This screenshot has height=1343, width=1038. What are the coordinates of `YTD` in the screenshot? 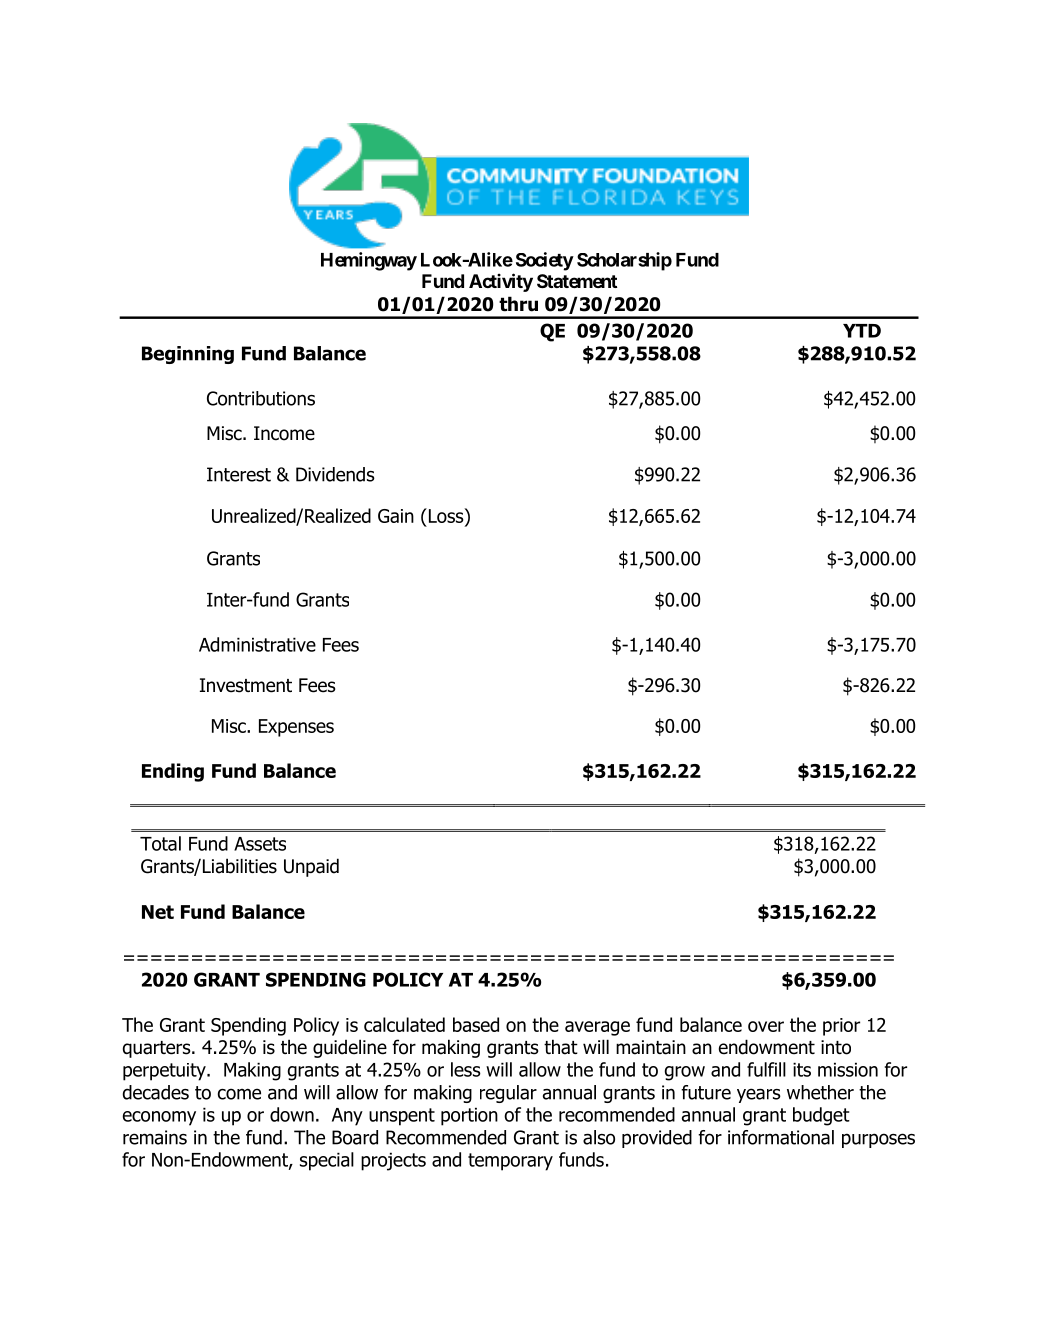 It's located at (862, 331).
